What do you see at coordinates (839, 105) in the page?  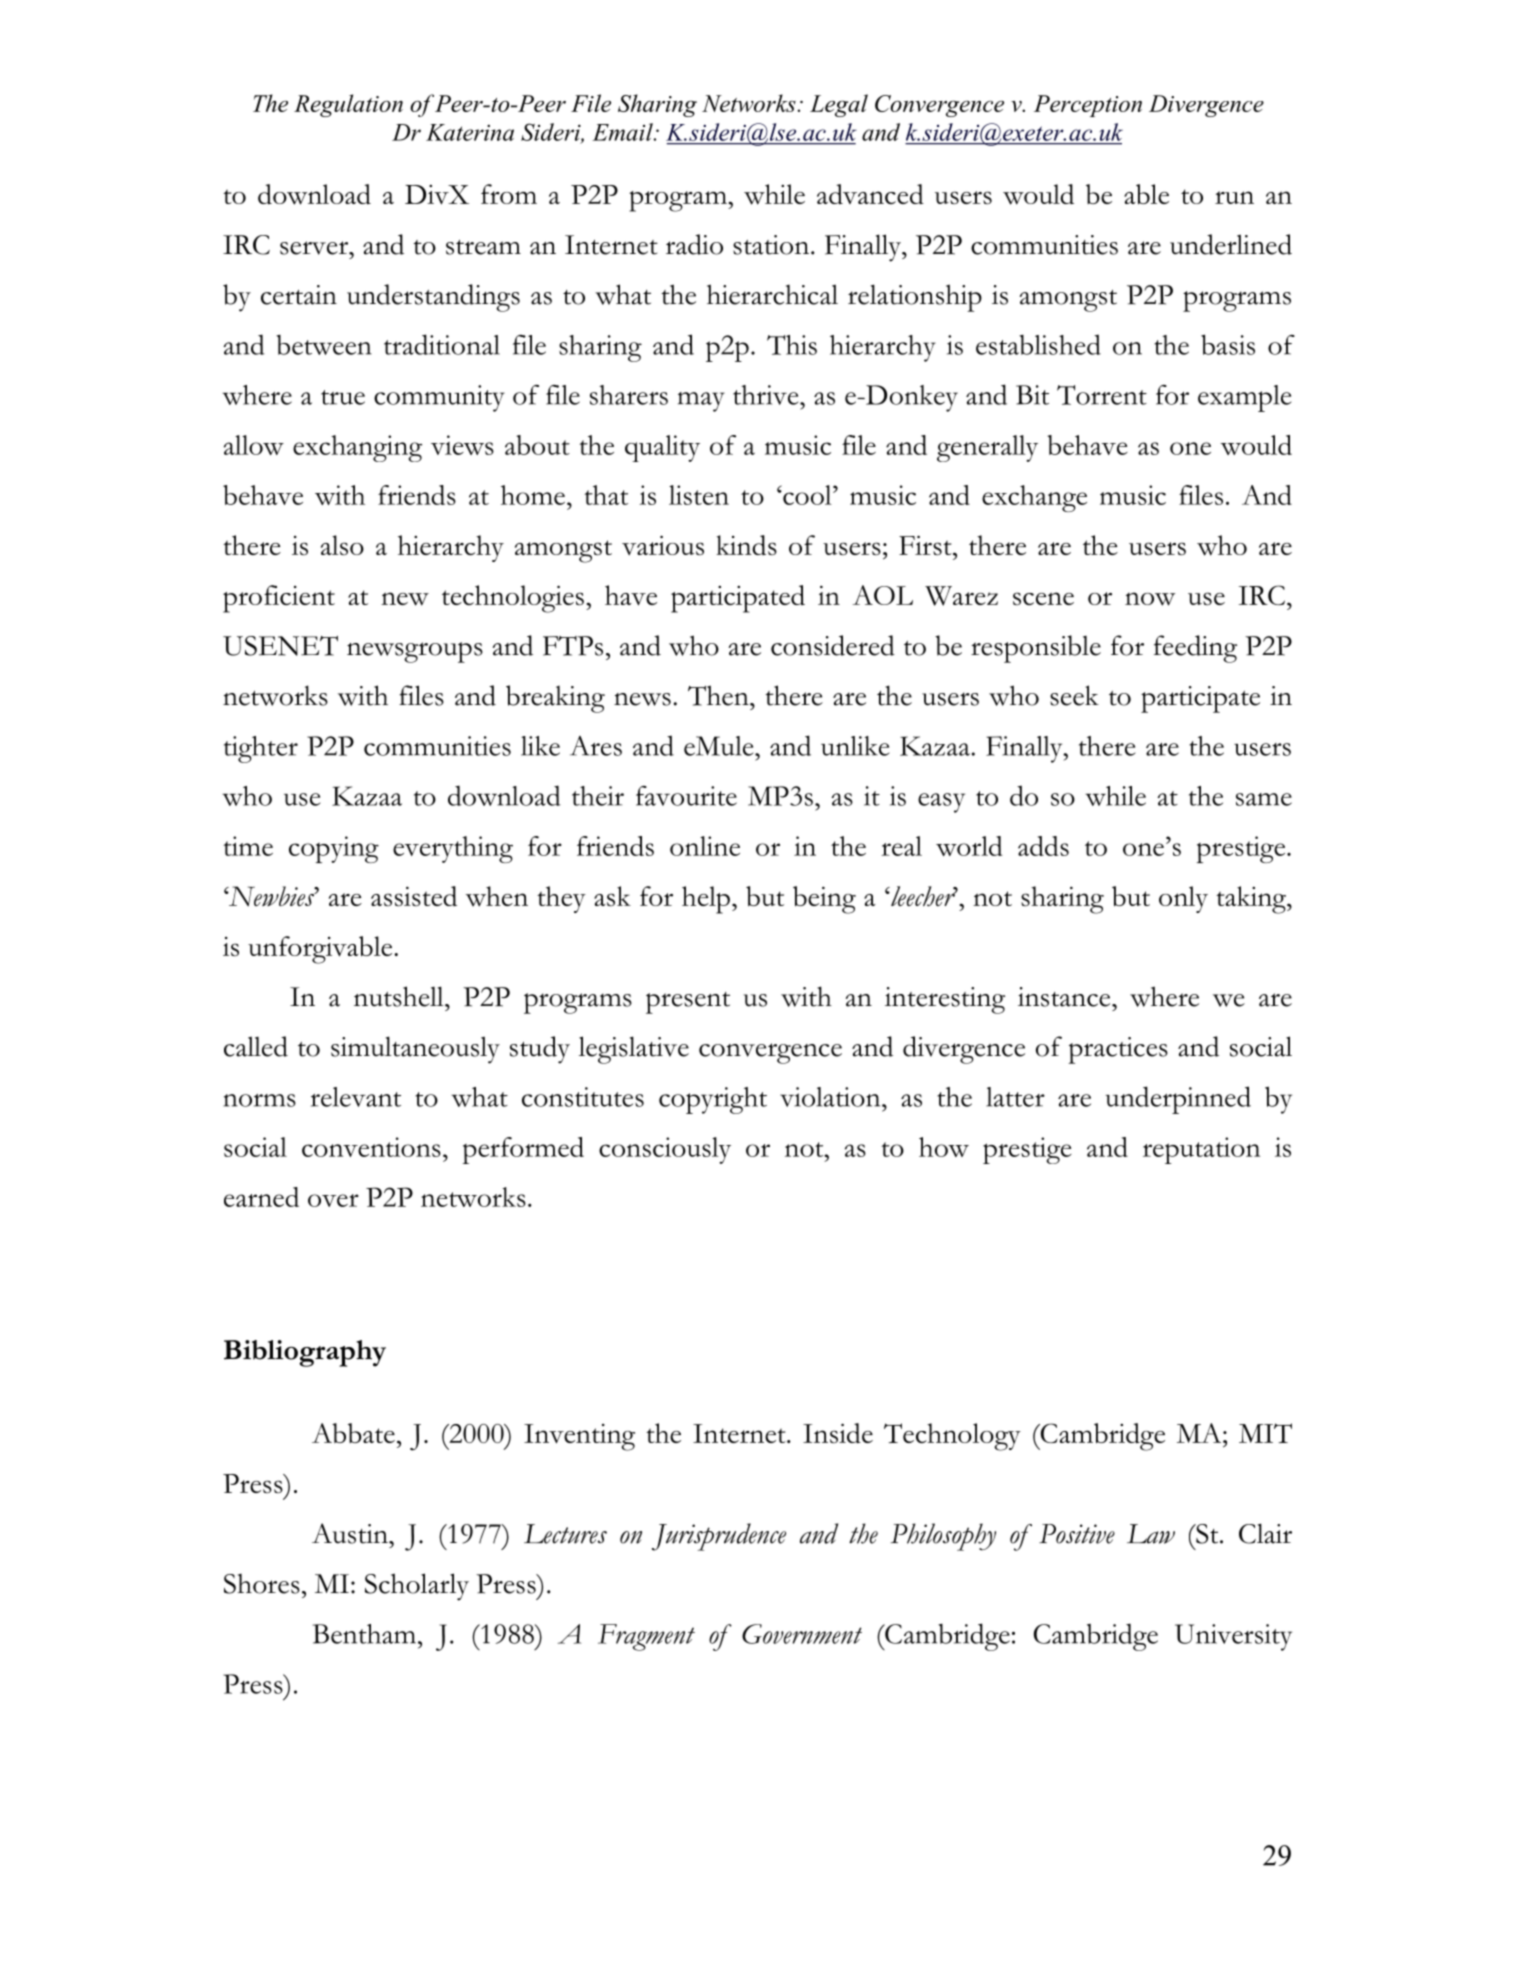 I see `Legal` at bounding box center [839, 105].
